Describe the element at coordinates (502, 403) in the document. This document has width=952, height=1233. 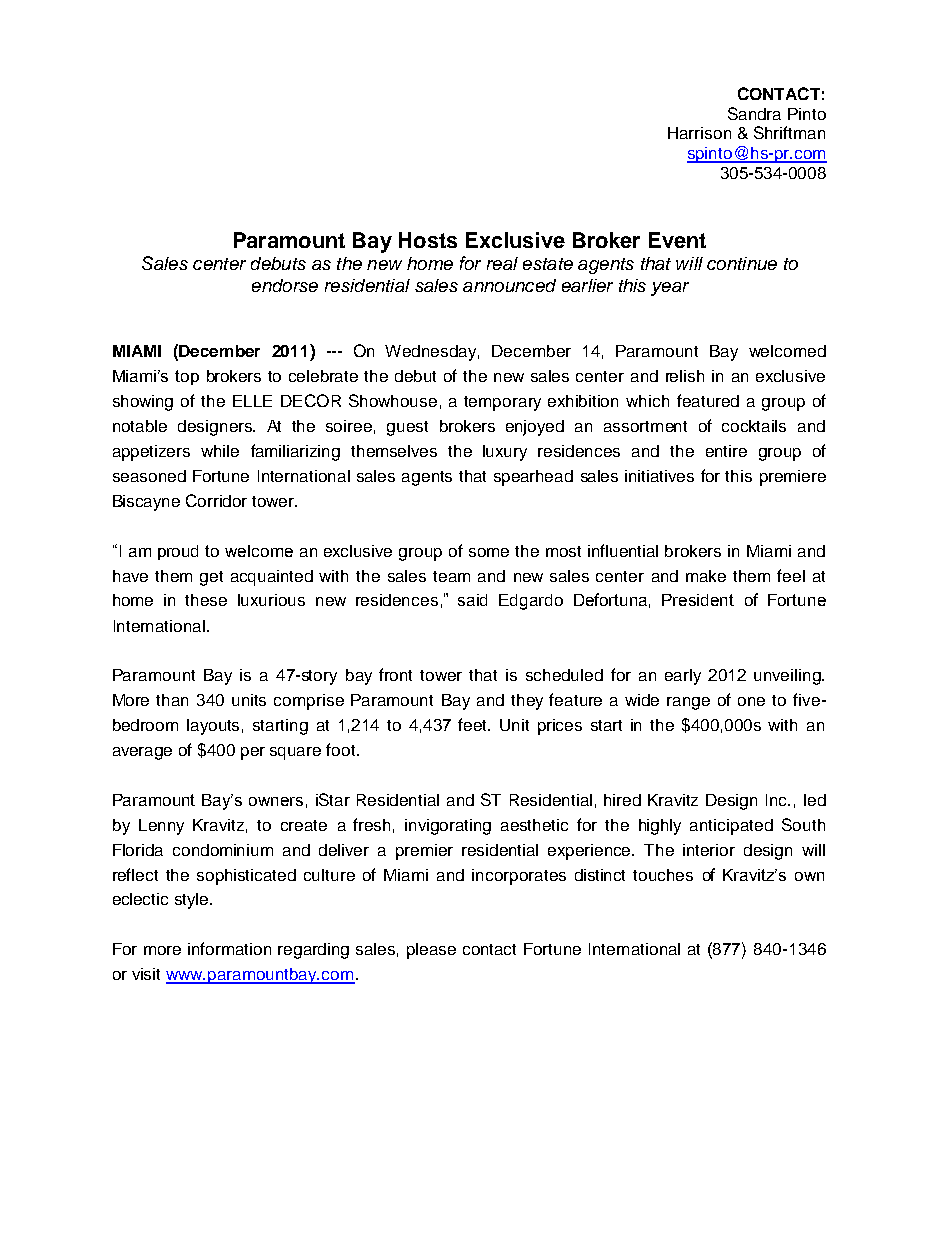
I see `temporary` at that location.
